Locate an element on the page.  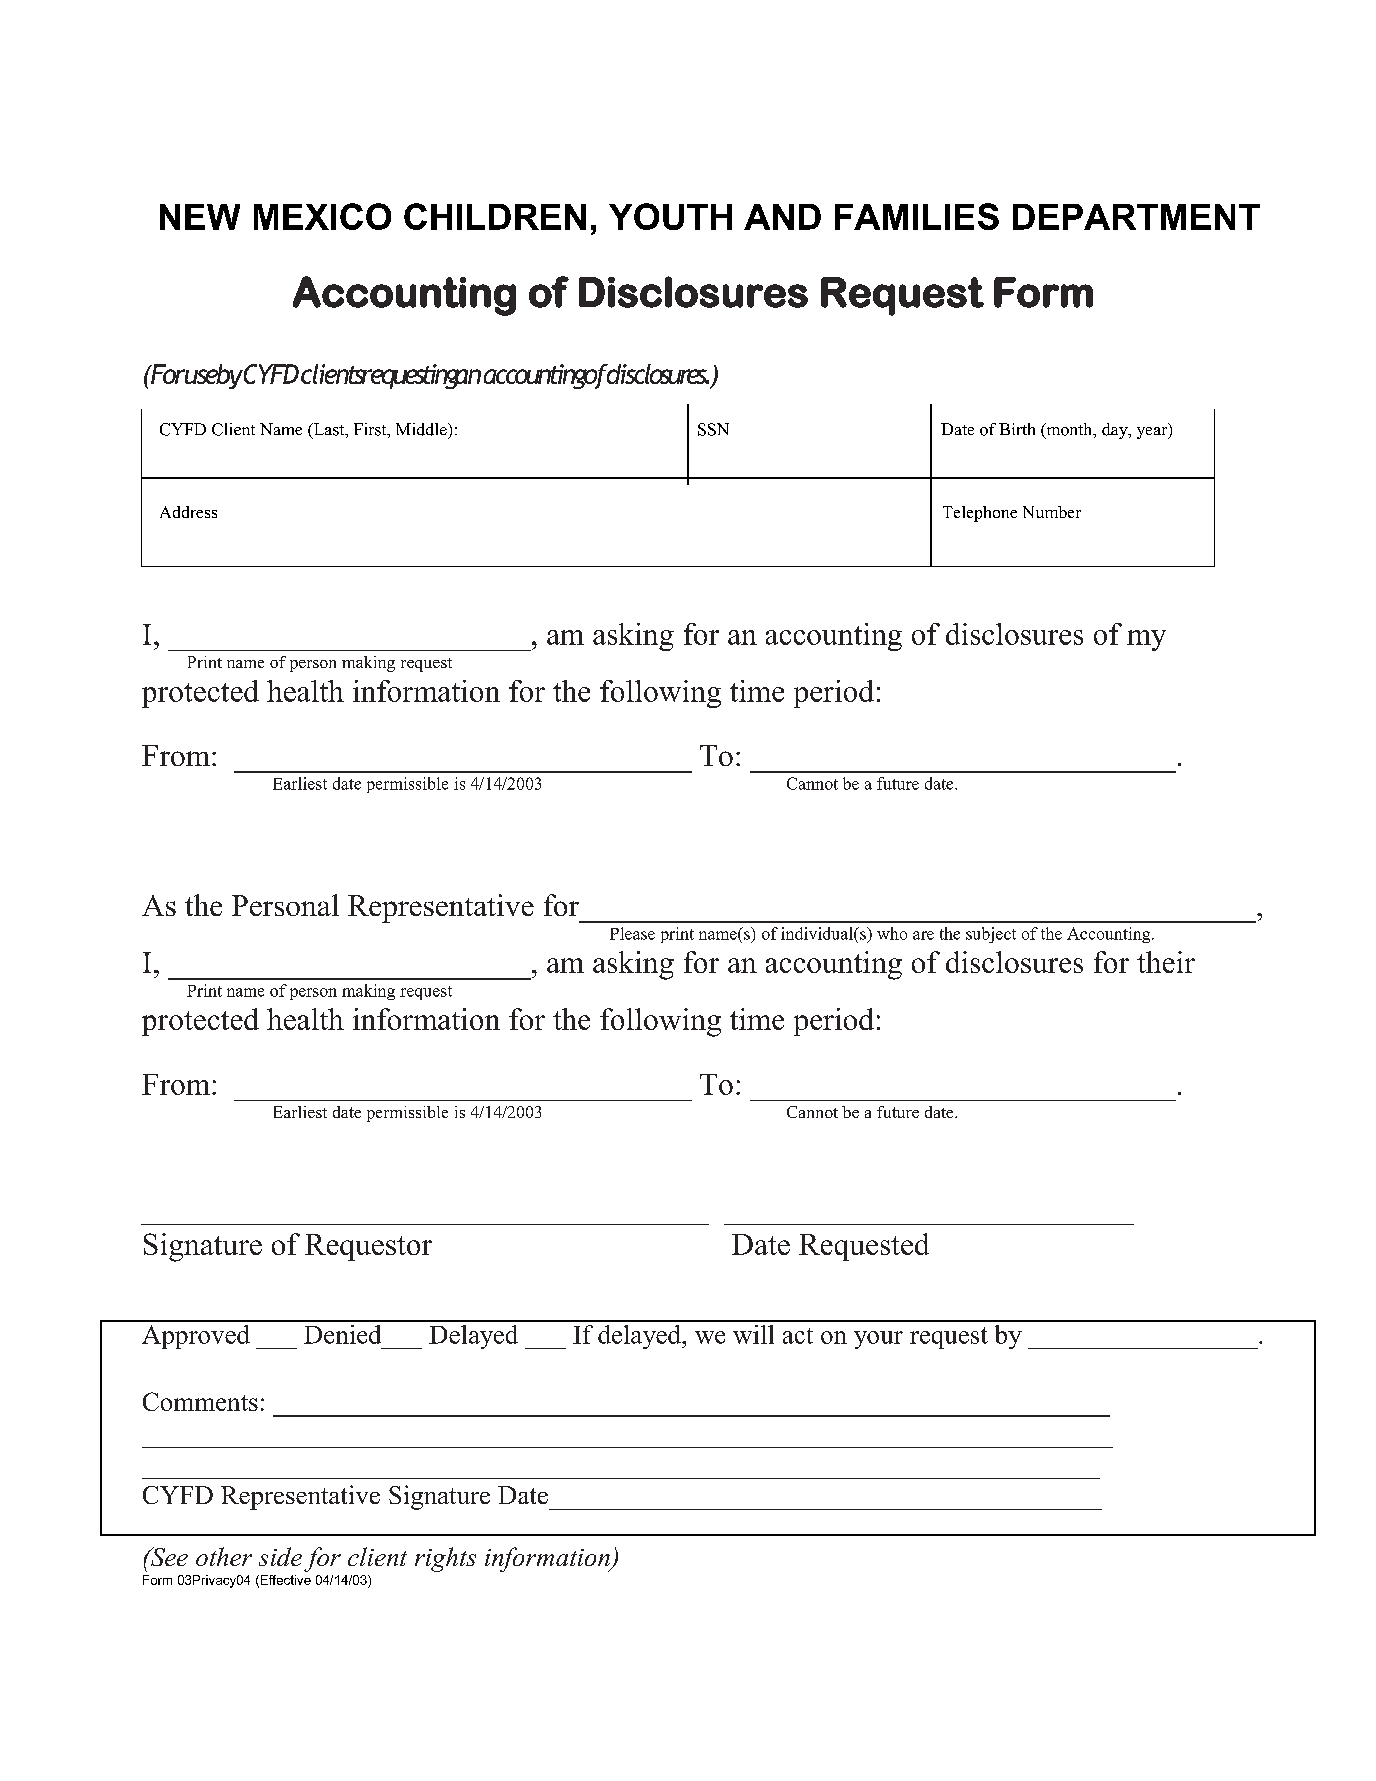
who is located at coordinates (892, 933).
